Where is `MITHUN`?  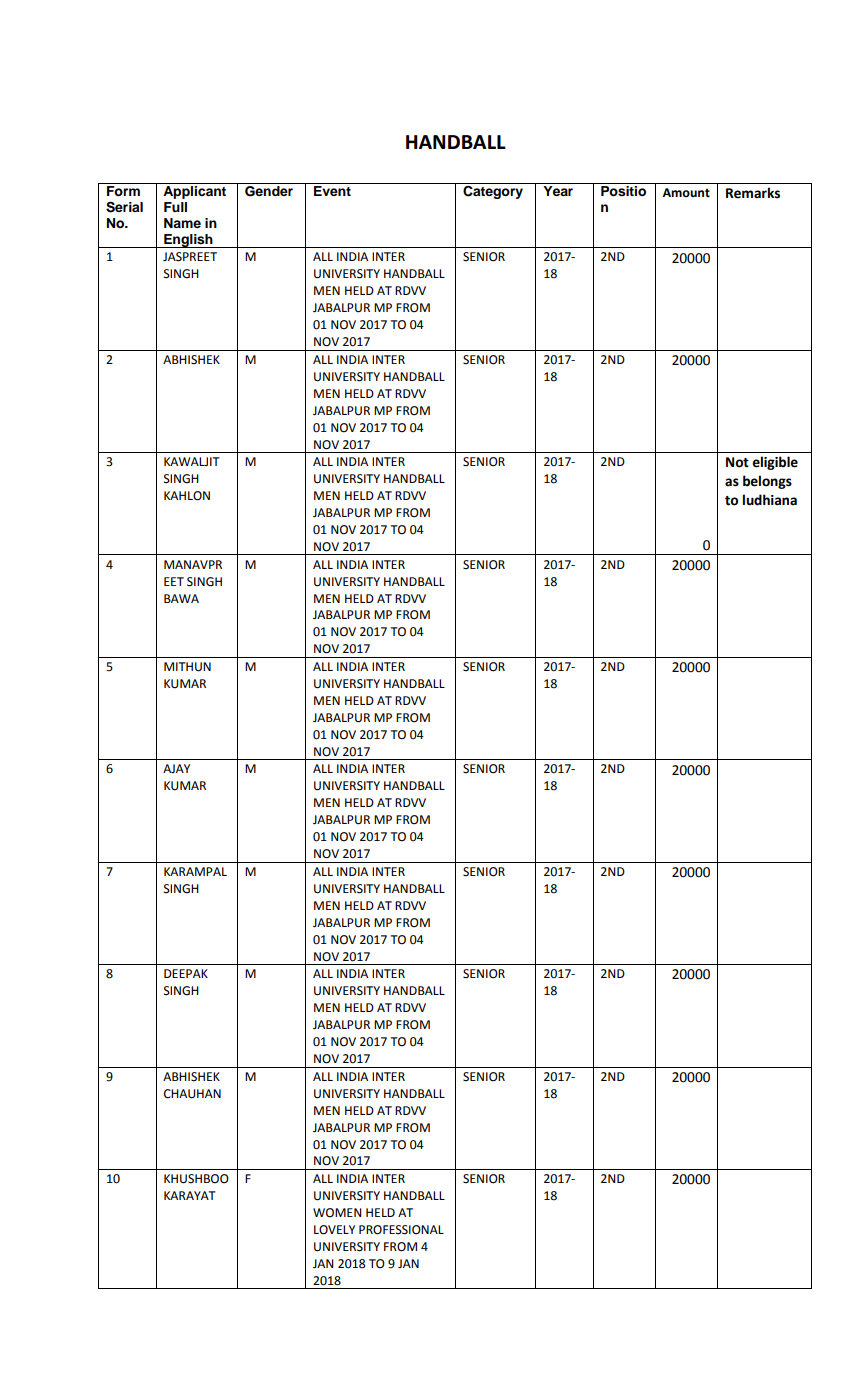
MITHUN is located at coordinates (187, 667).
